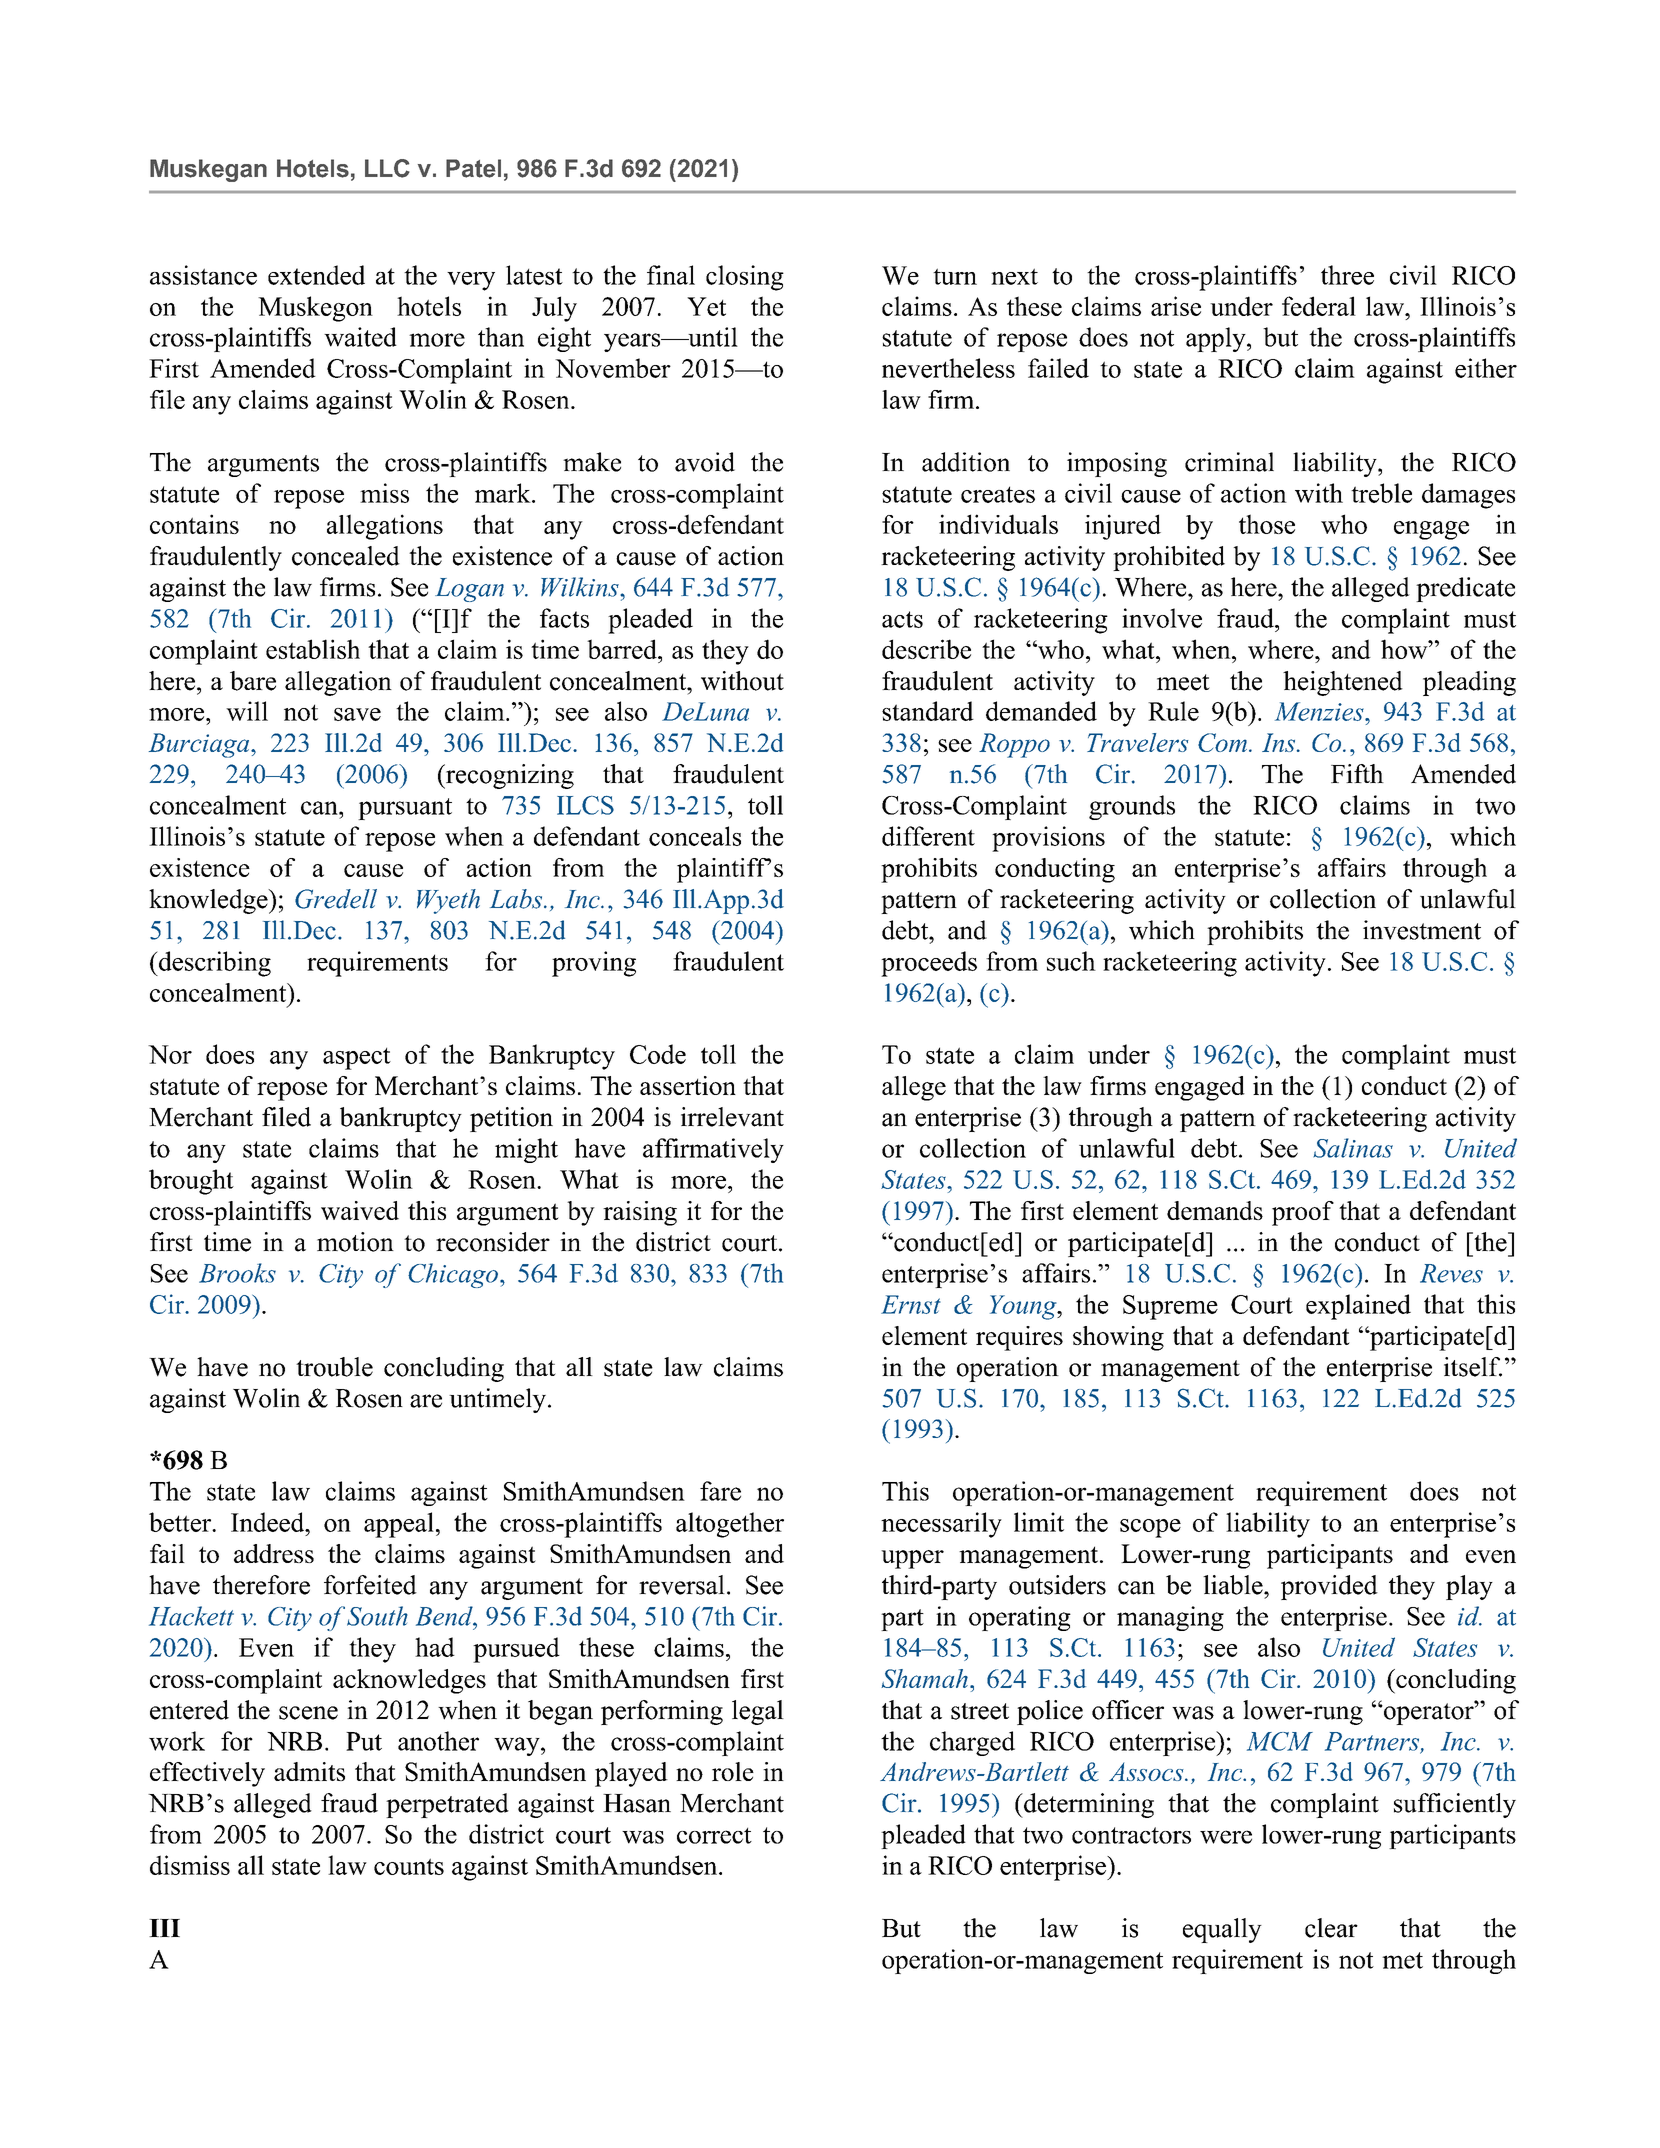 The height and width of the screenshot is (2148, 1660). I want to click on fare, so click(720, 1491).
